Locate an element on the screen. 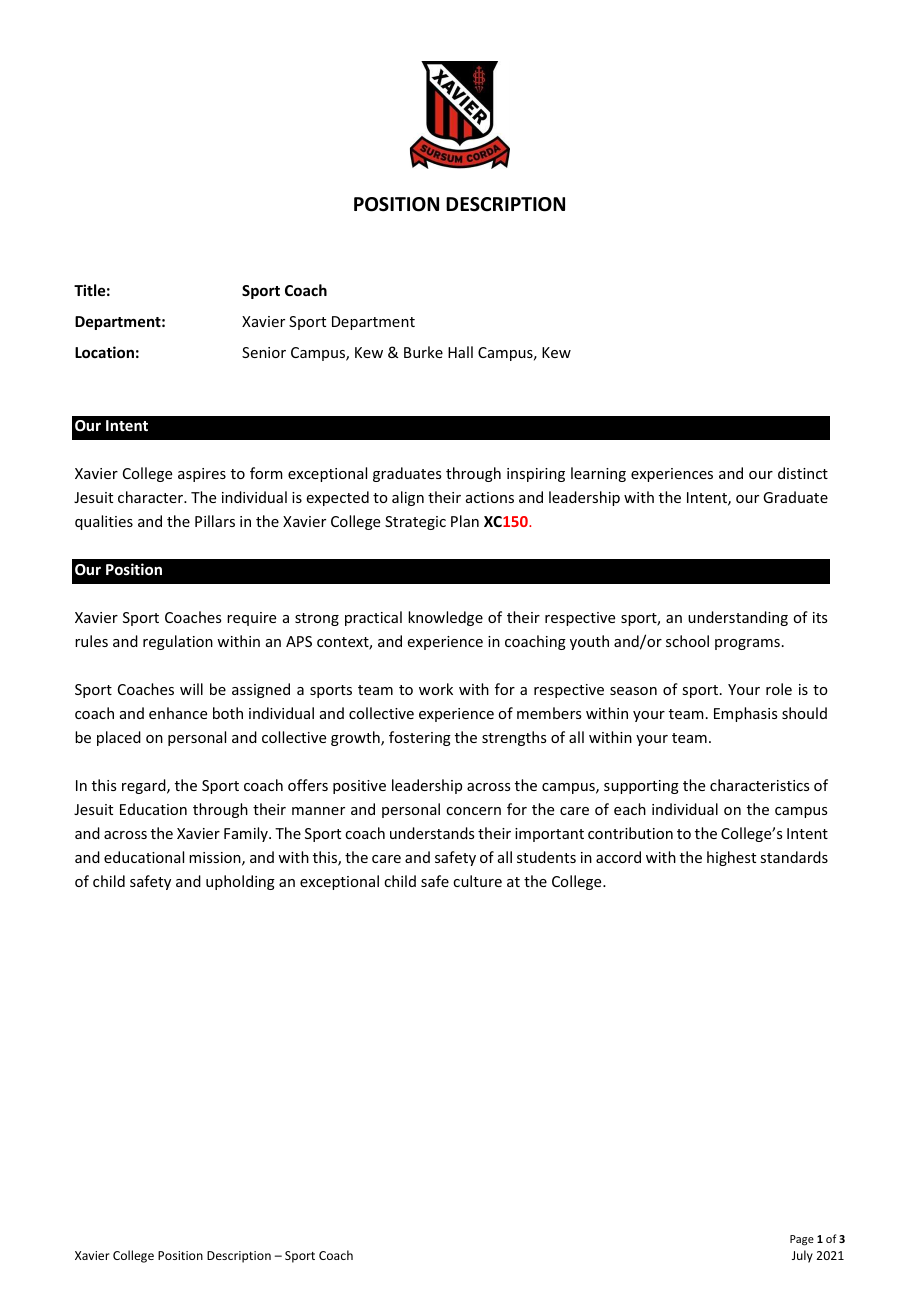 The image size is (924, 1308). upholding is located at coordinates (240, 882).
